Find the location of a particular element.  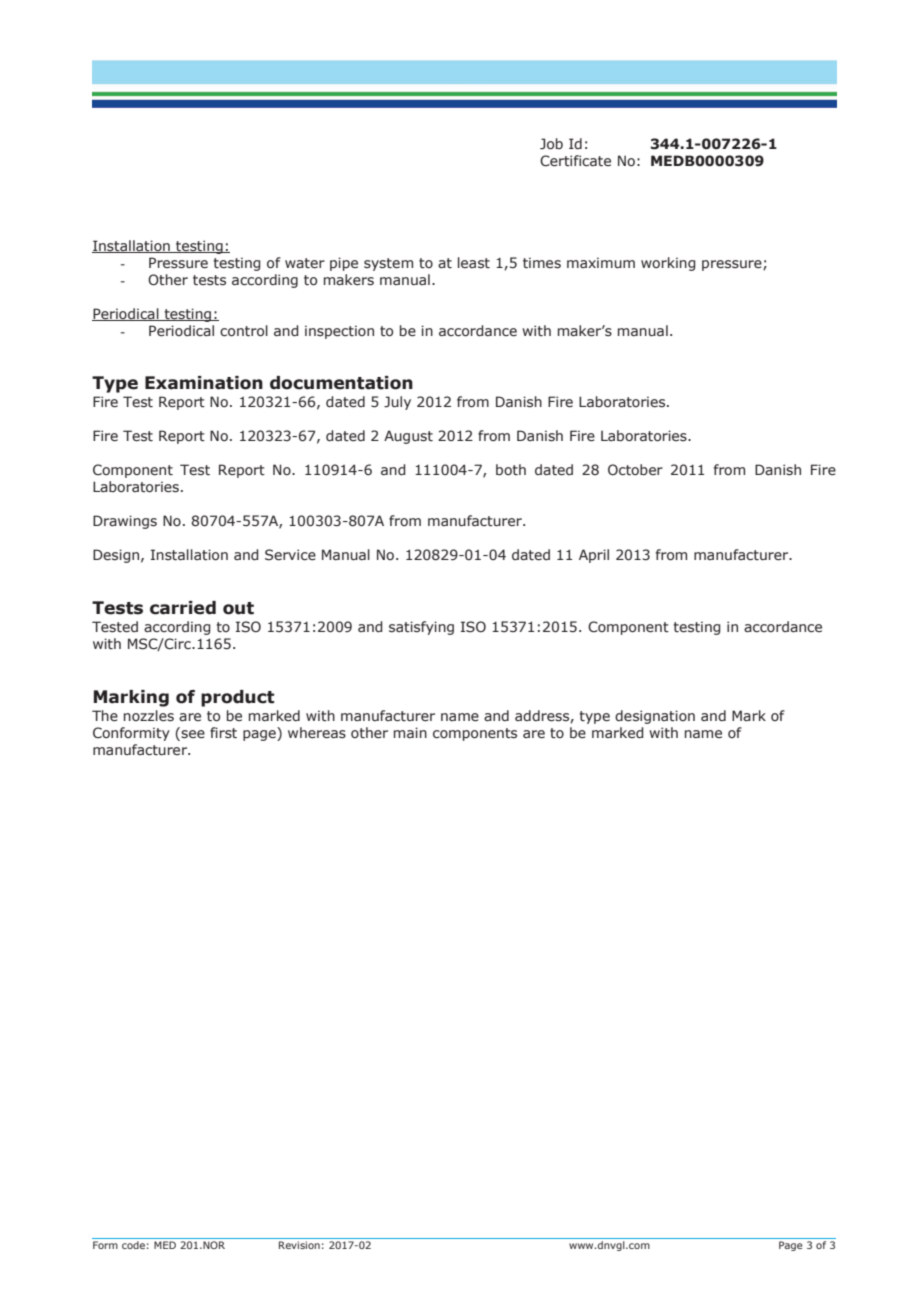

August is located at coordinates (408, 437).
